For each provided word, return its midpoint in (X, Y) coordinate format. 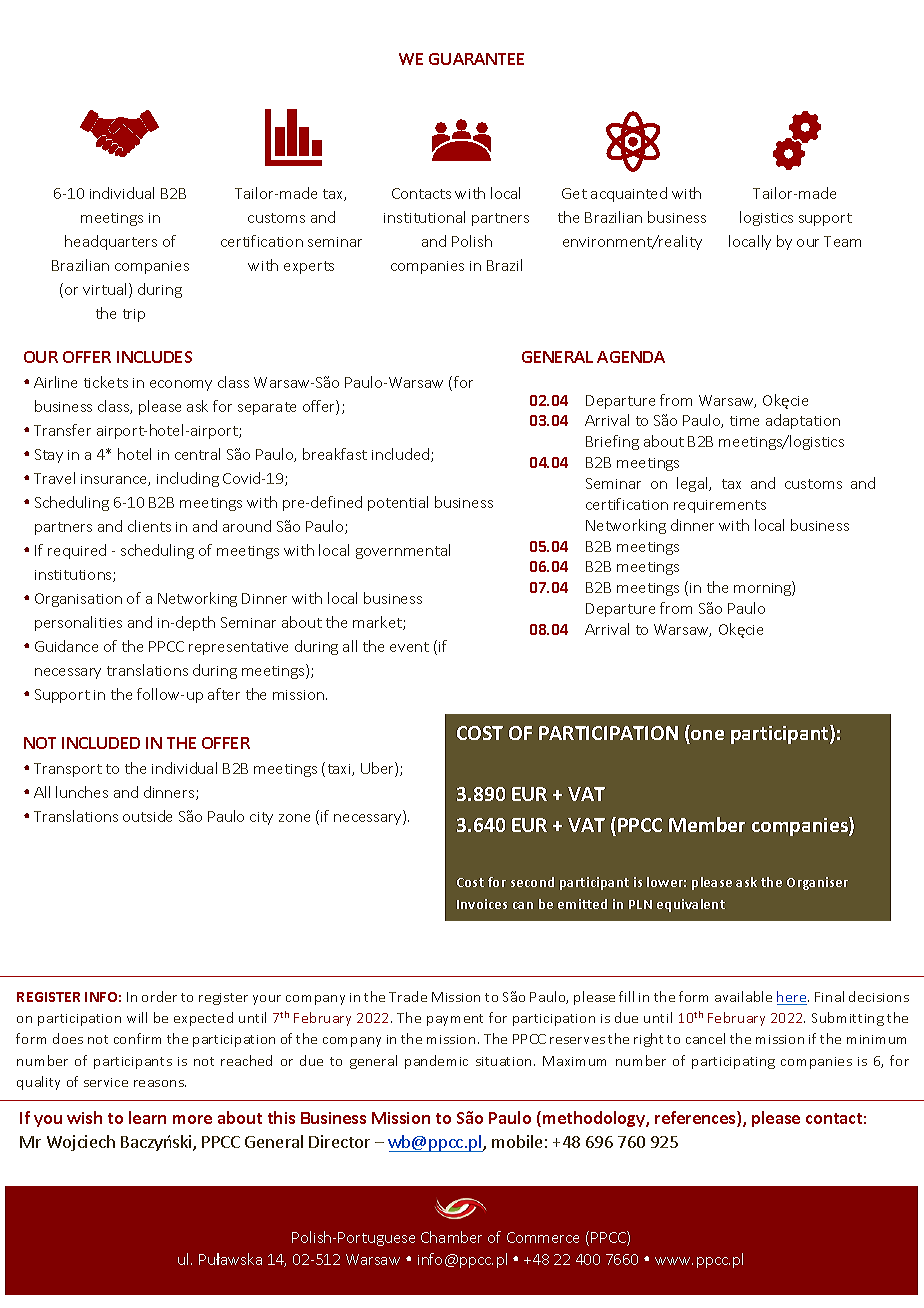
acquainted (629, 194)
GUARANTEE (476, 59)
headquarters (111, 242)
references (696, 1119)
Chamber (451, 1237)
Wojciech (81, 1143)
